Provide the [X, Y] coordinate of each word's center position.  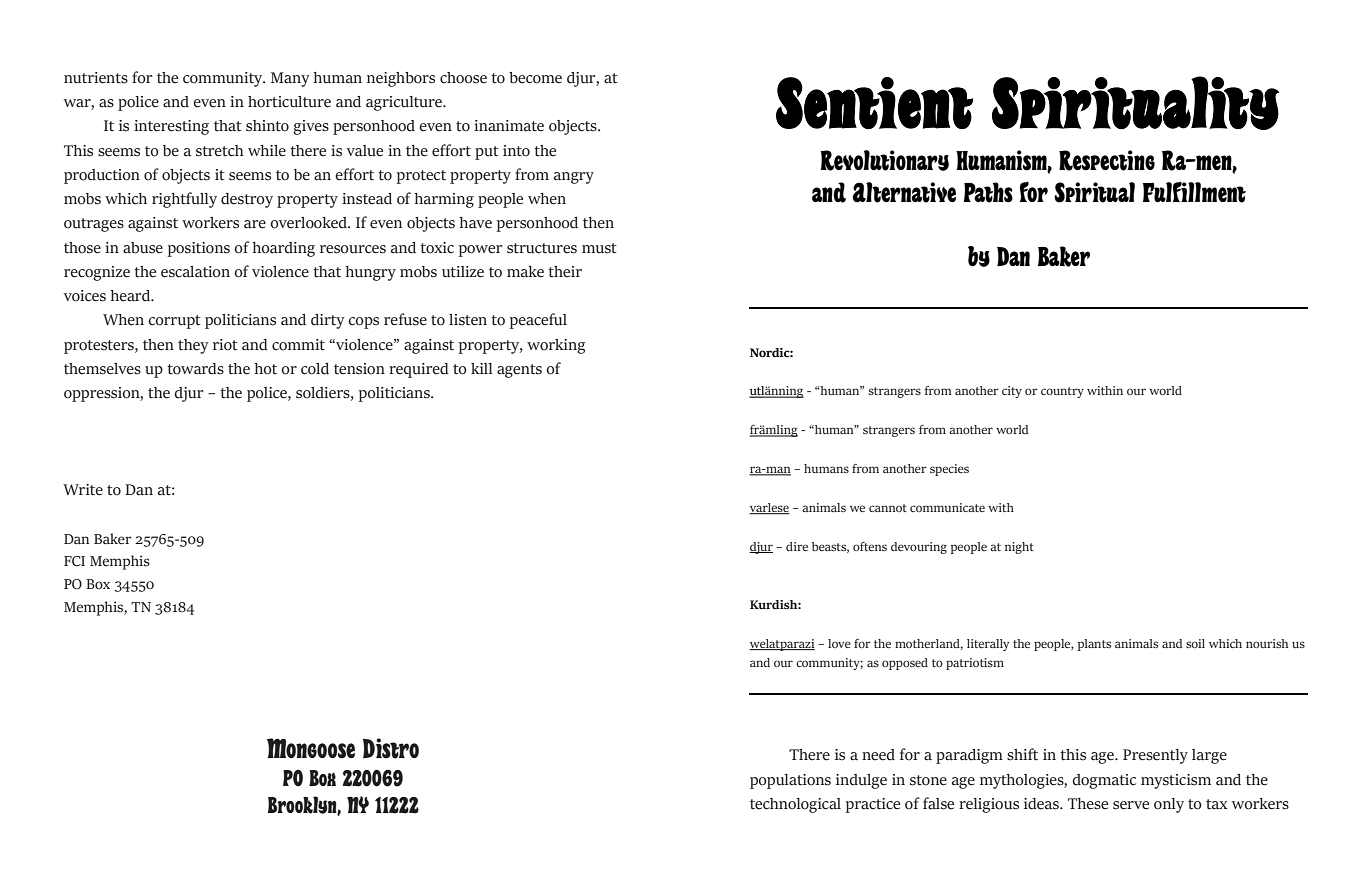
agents [519, 371]
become [535, 78]
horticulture [289, 102]
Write [83, 490]
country [1062, 392]
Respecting [1107, 160]
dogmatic [1104, 781]
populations [790, 781]
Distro [391, 748]
